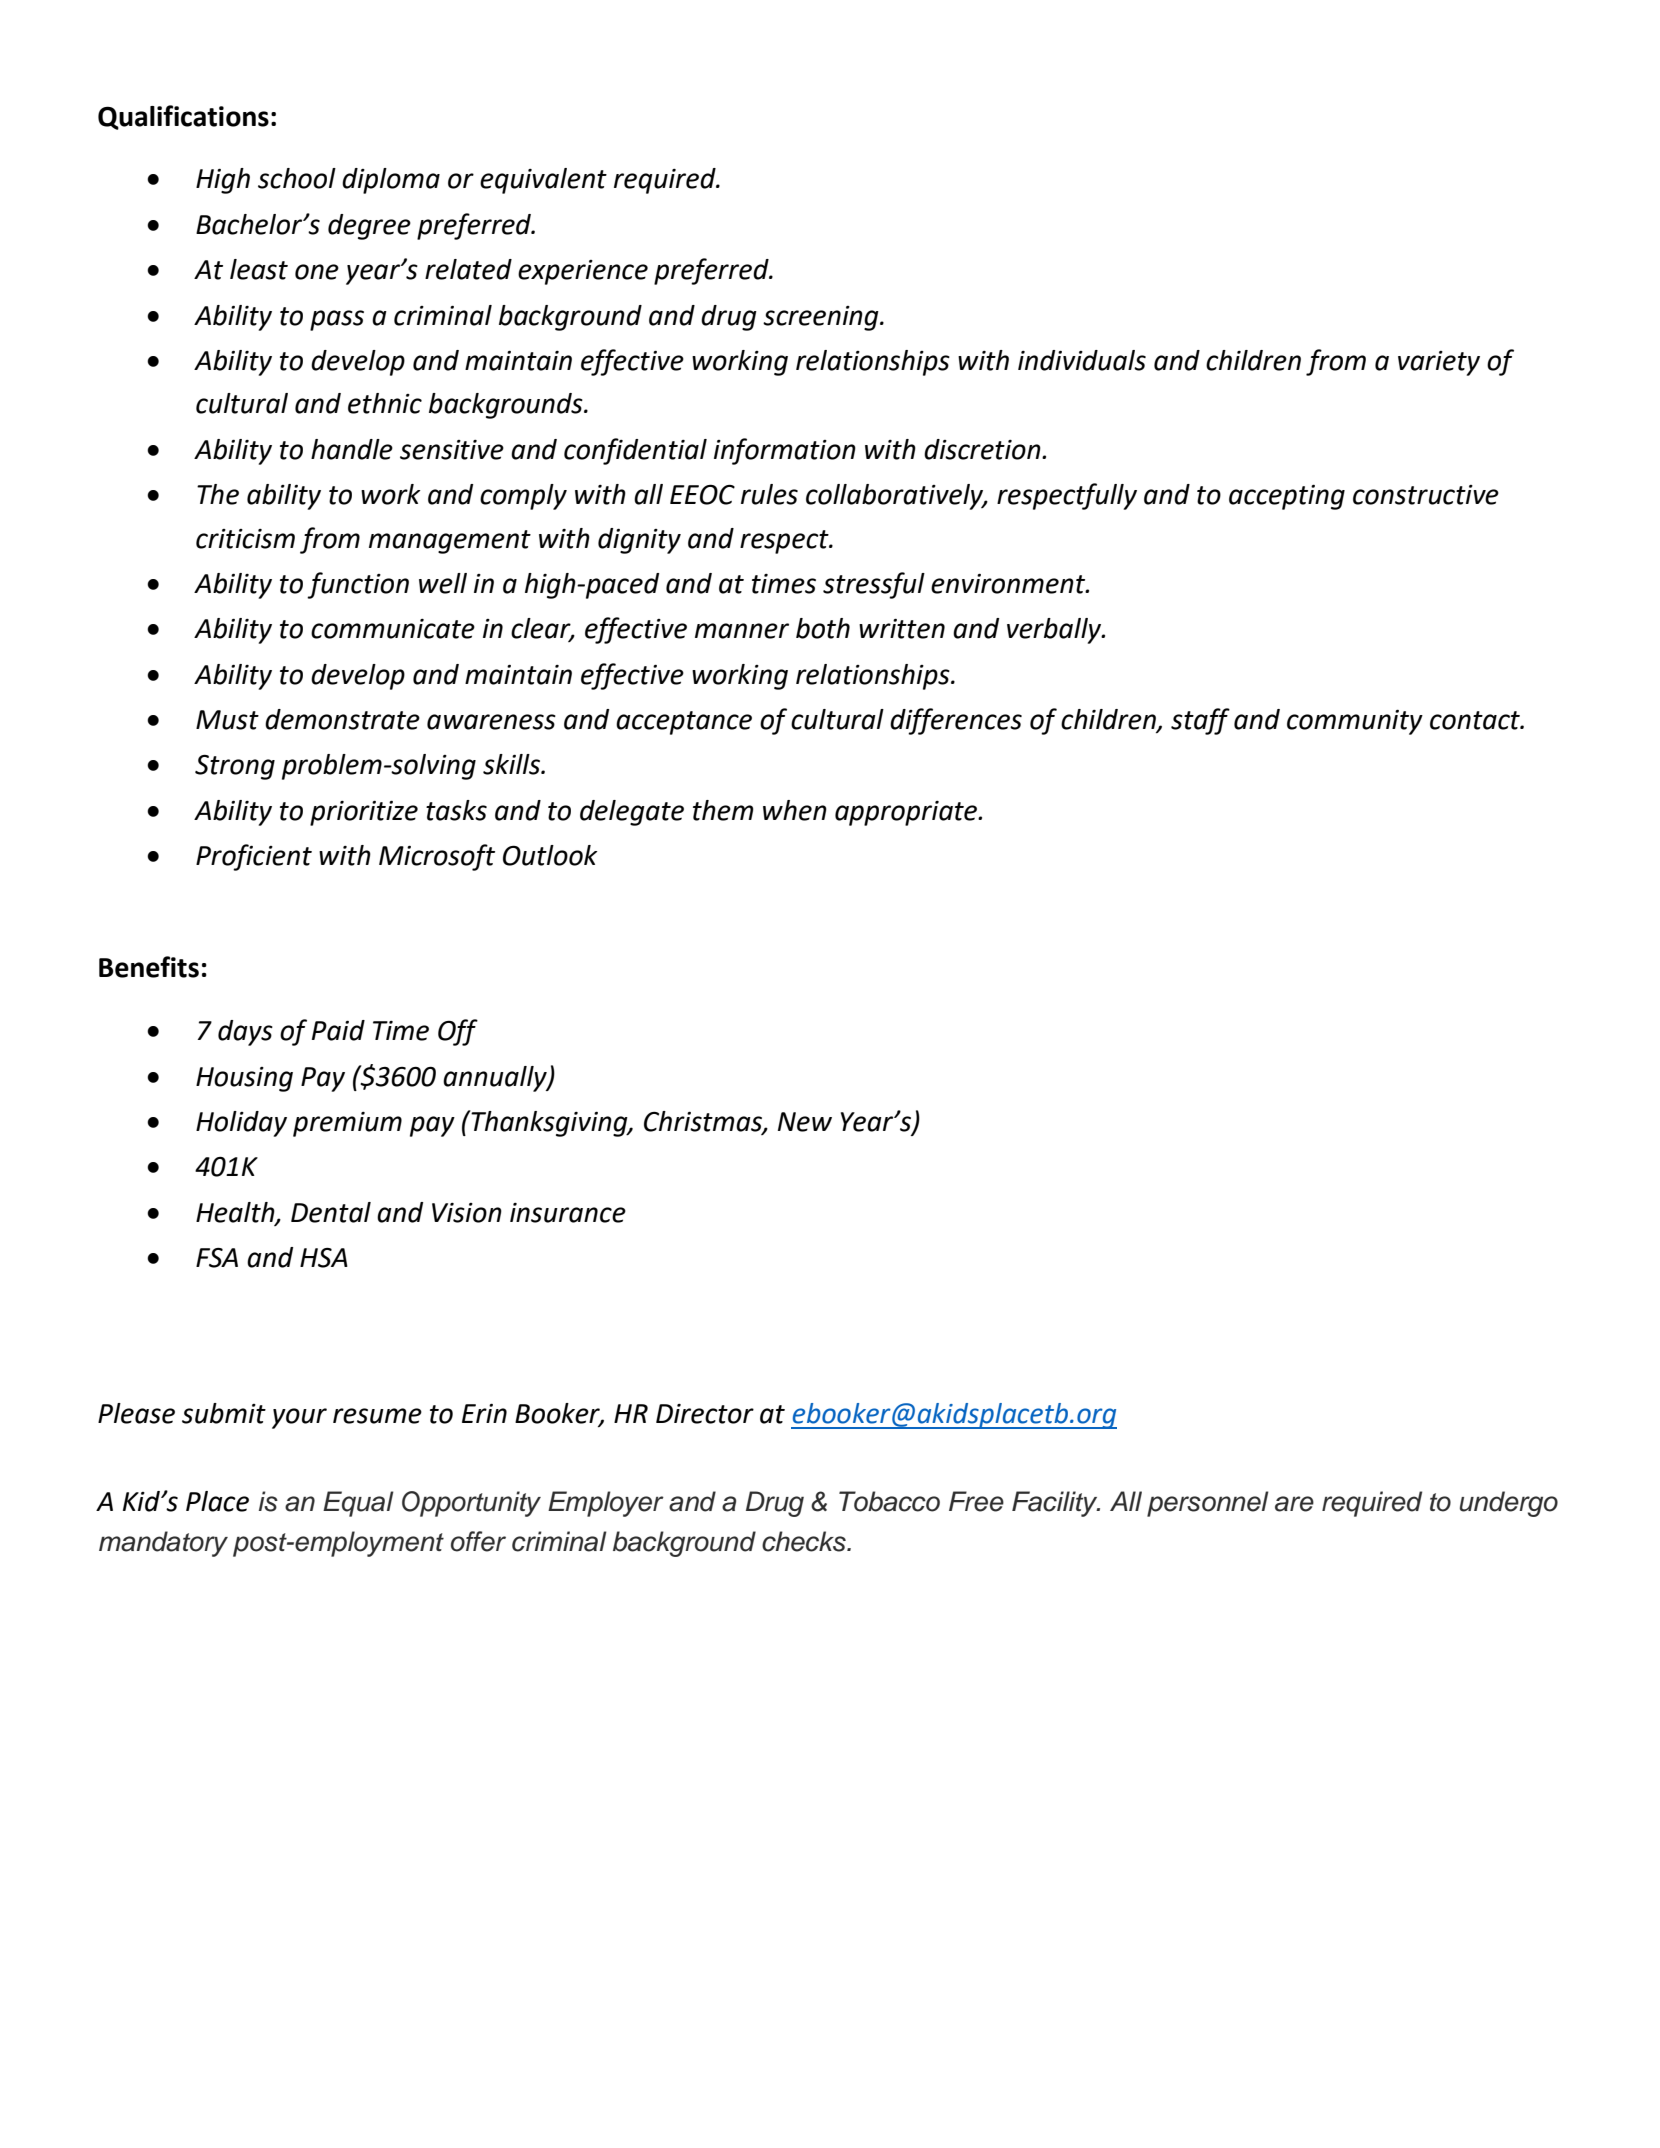  I want to click on school, so click(297, 178).
